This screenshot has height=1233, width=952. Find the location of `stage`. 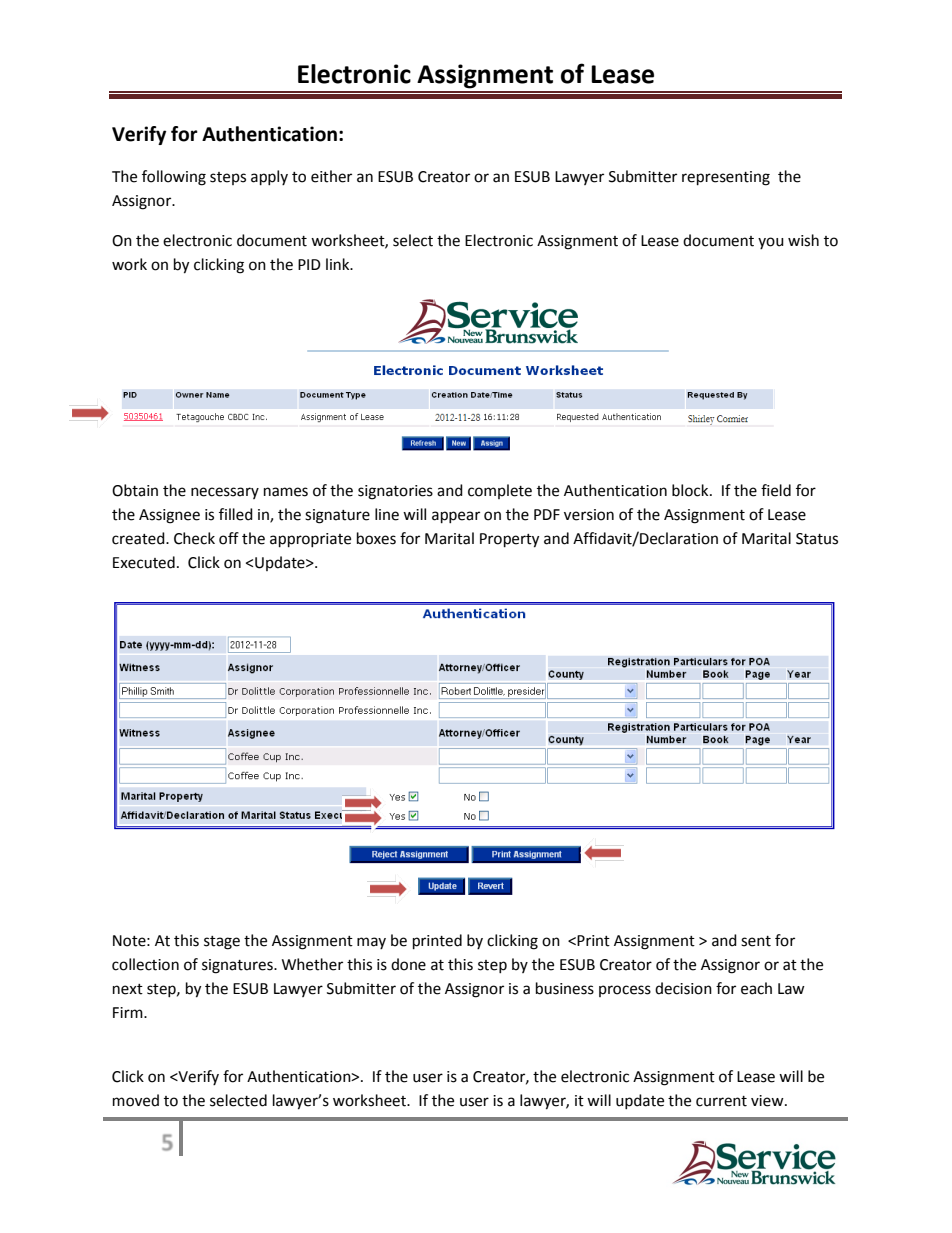

stage is located at coordinates (222, 943).
